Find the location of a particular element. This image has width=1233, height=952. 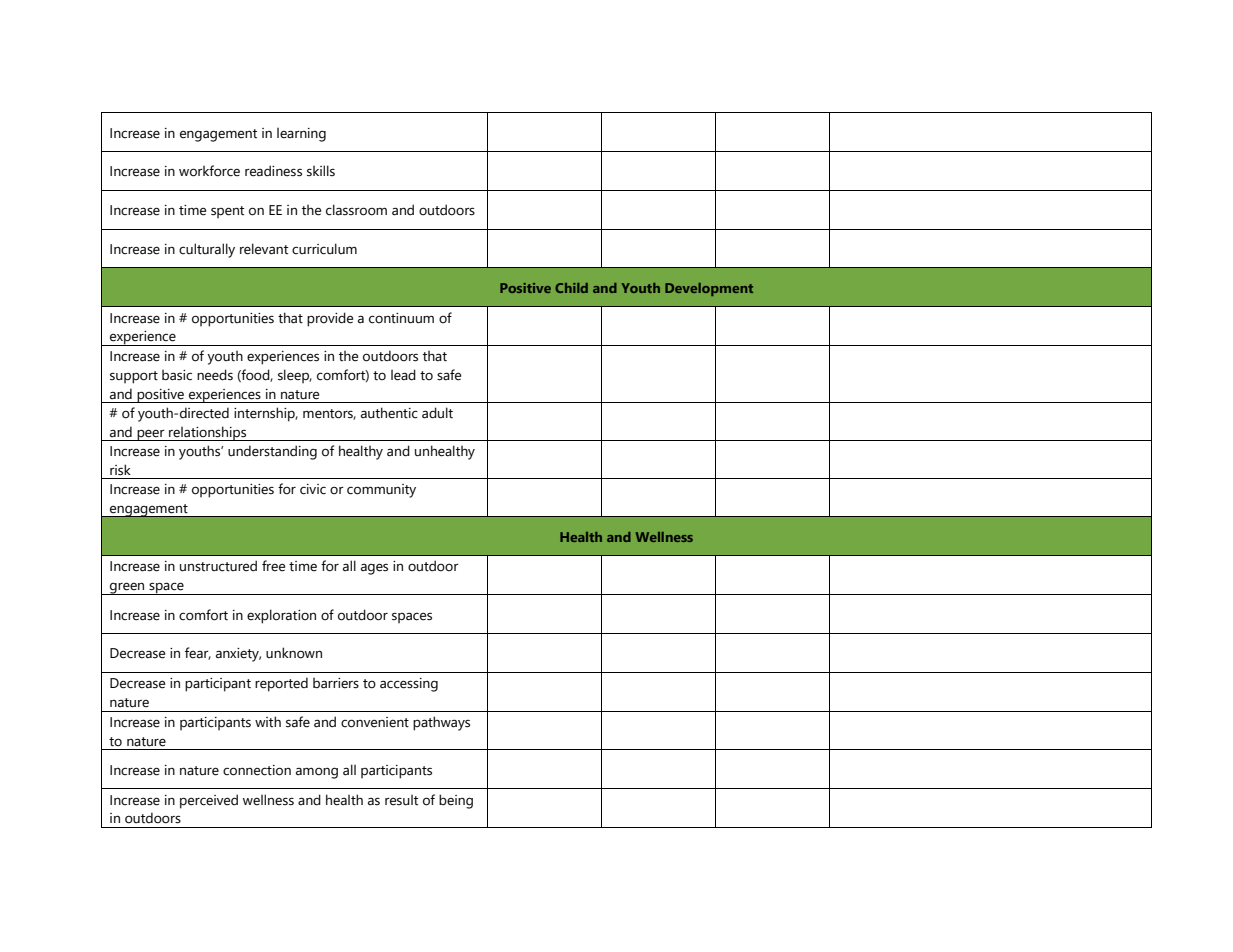

community is located at coordinates (381, 491).
